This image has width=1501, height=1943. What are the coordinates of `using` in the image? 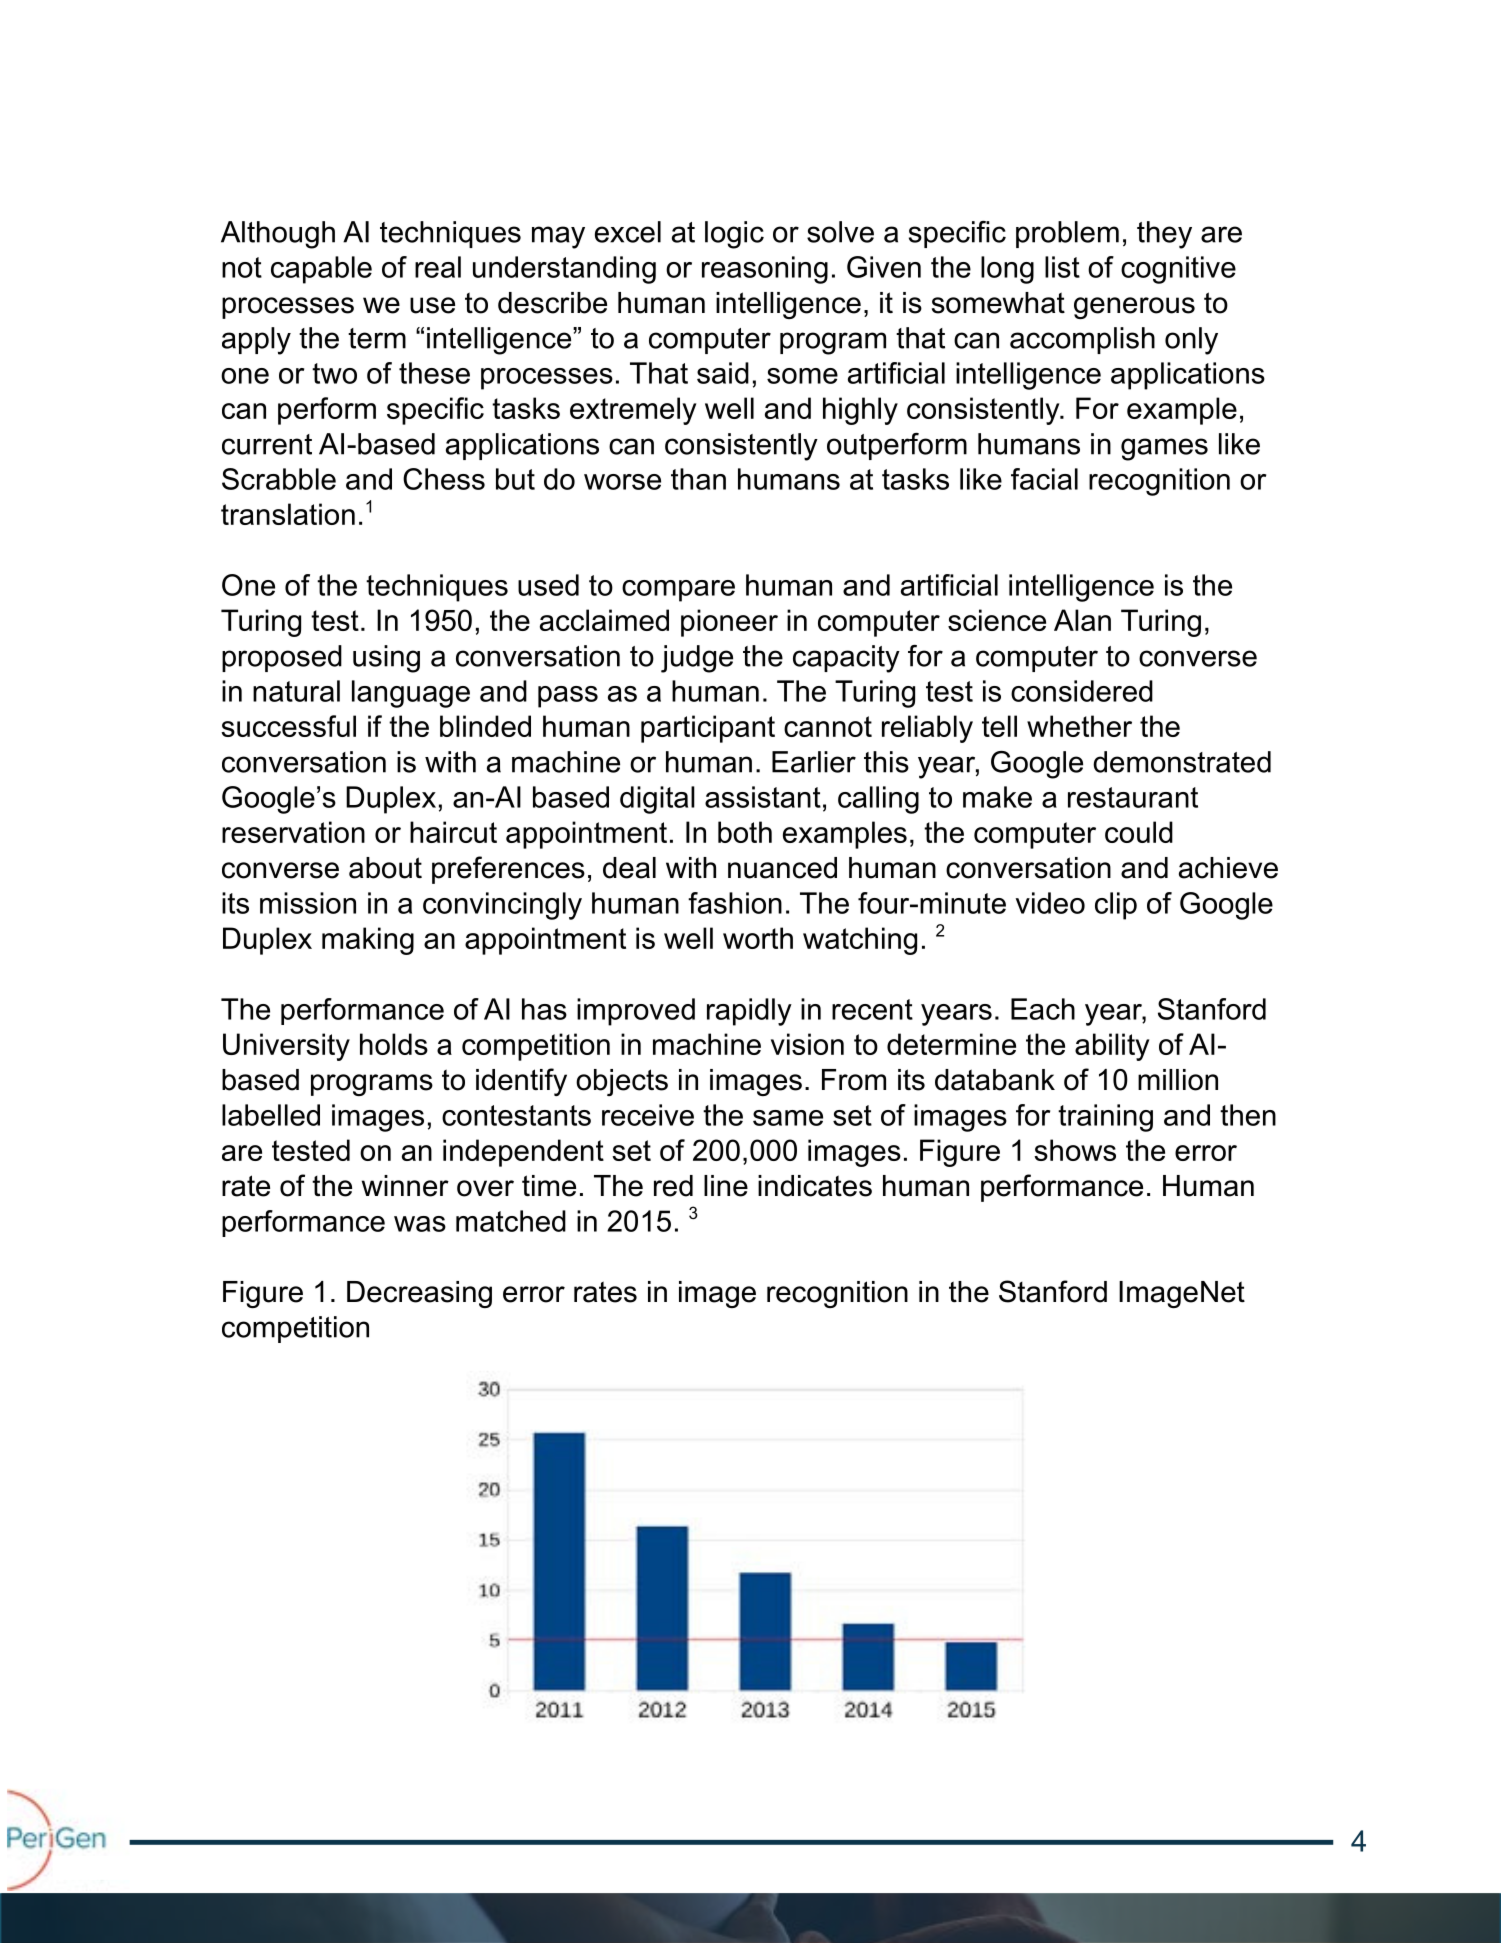 It's located at (386, 659).
